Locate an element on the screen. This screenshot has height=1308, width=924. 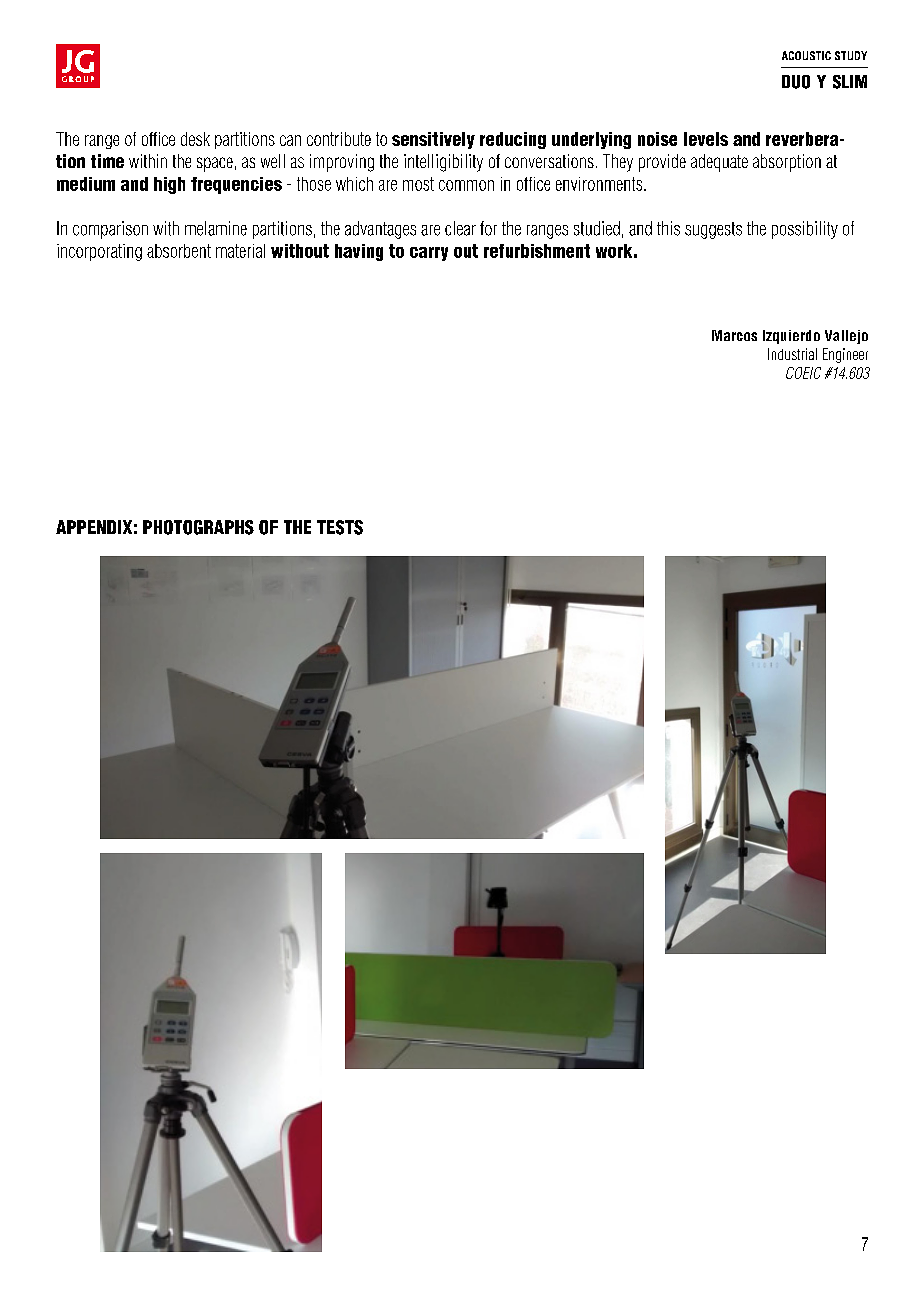
TESTS is located at coordinates (340, 527).
